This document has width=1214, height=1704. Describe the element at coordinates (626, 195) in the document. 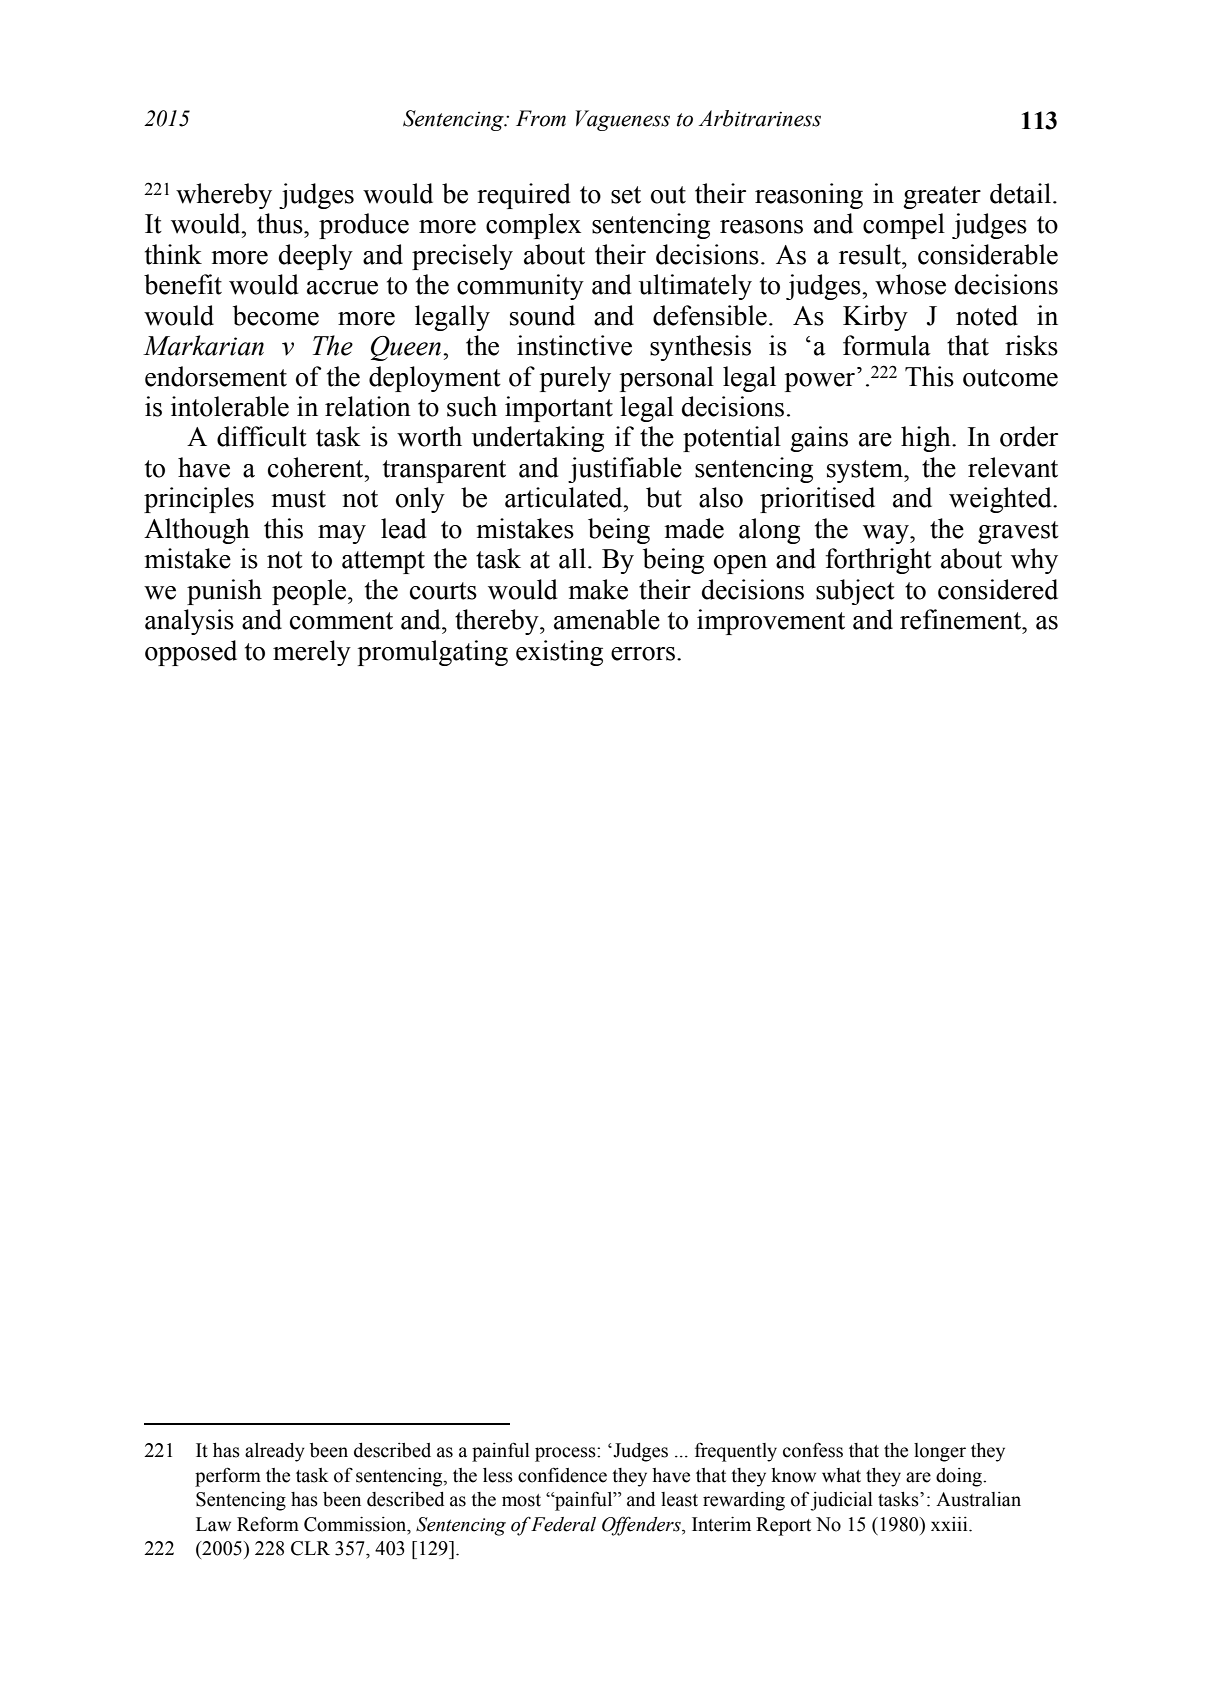

I see `set` at that location.
